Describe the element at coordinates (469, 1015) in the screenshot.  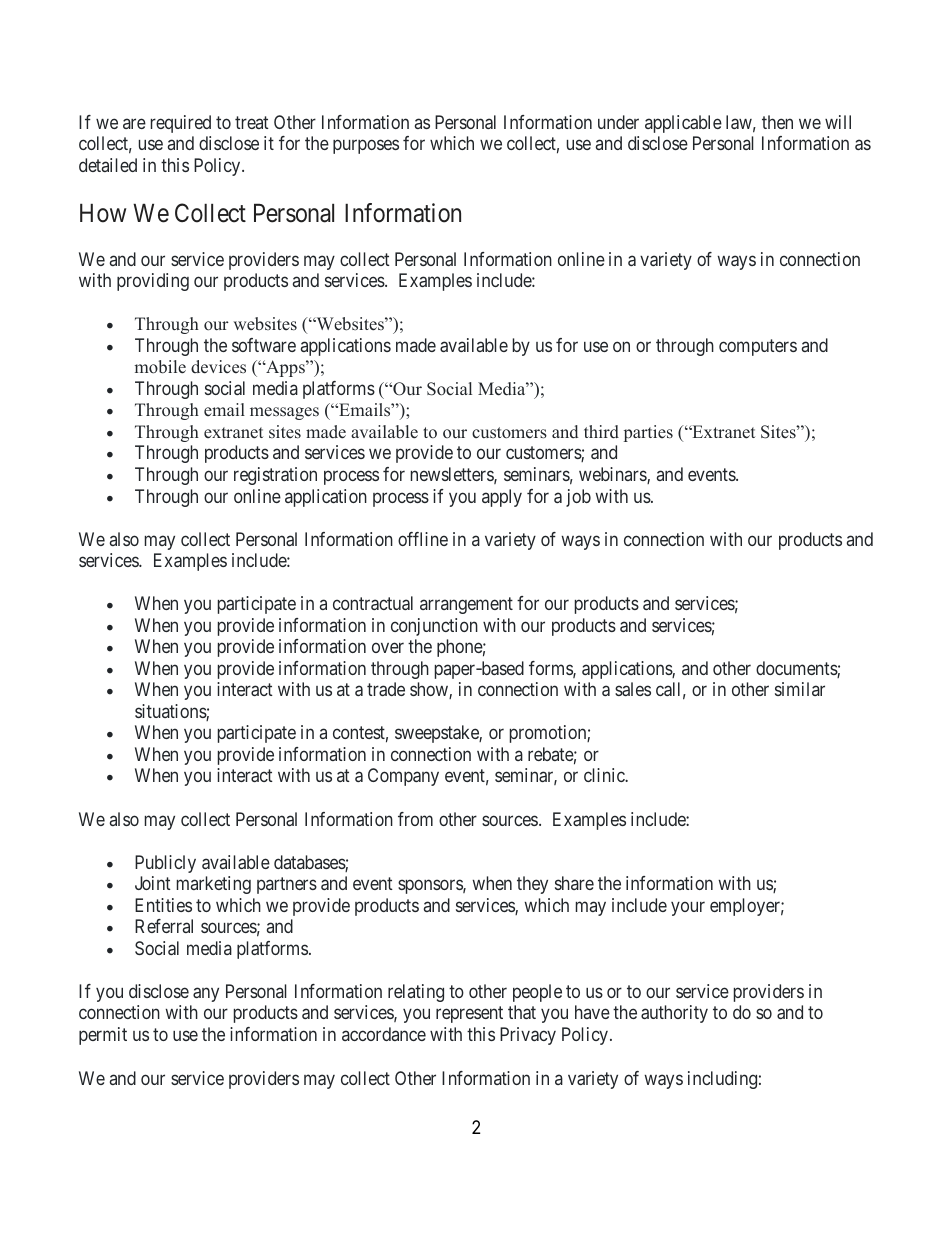
I see `represent` at that location.
